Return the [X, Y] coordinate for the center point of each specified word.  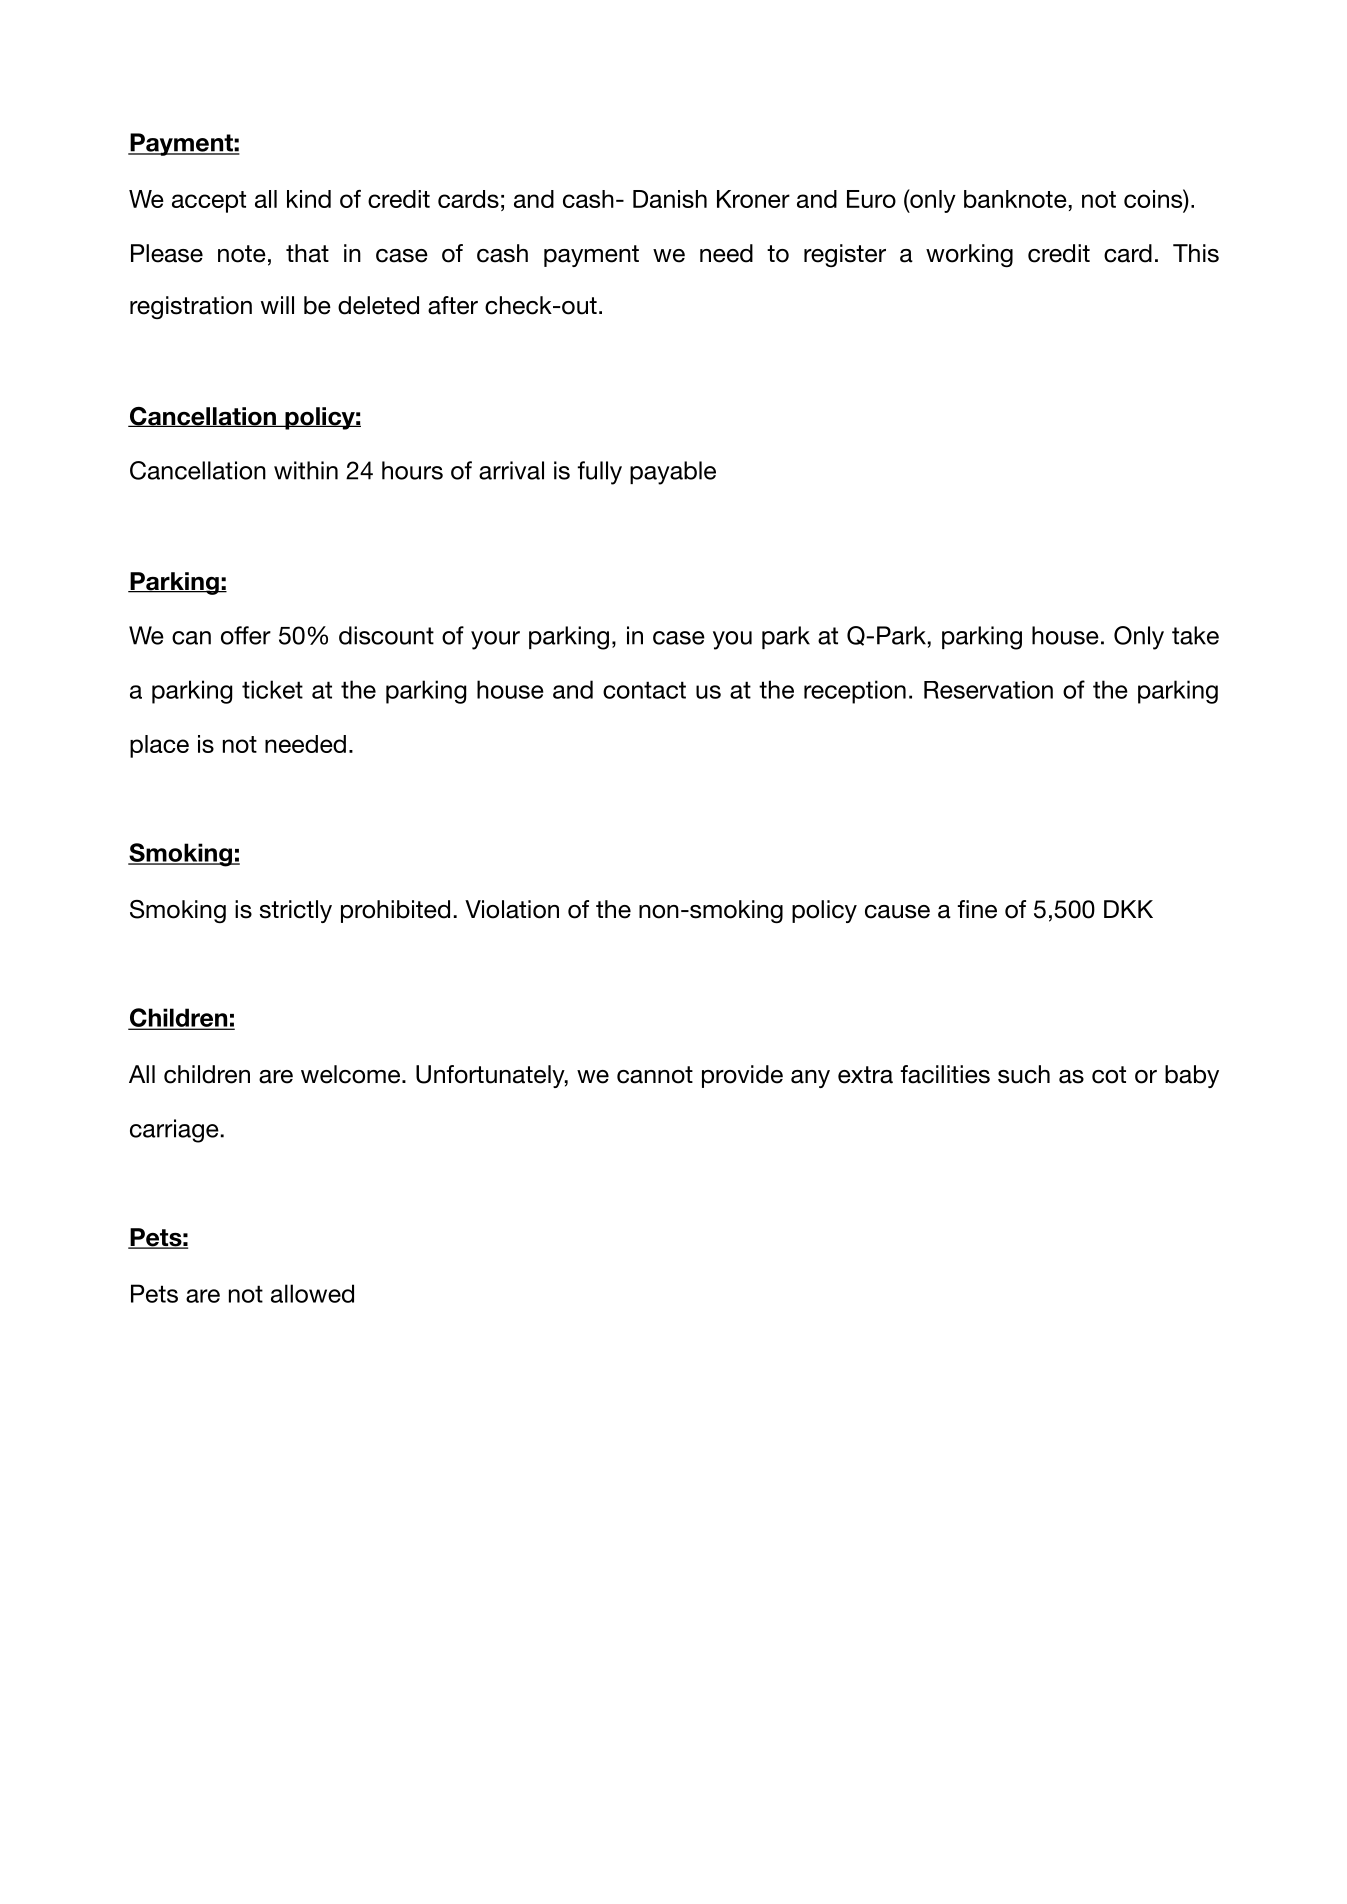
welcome [352, 1074]
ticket [272, 689]
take [1195, 635]
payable [673, 473]
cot [1109, 1075]
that [307, 253]
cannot [655, 1075]
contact [644, 690]
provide [742, 1076]
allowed [312, 1293]
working [969, 255]
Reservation [988, 690]
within [306, 470]
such [1024, 1074]
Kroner [753, 199]
